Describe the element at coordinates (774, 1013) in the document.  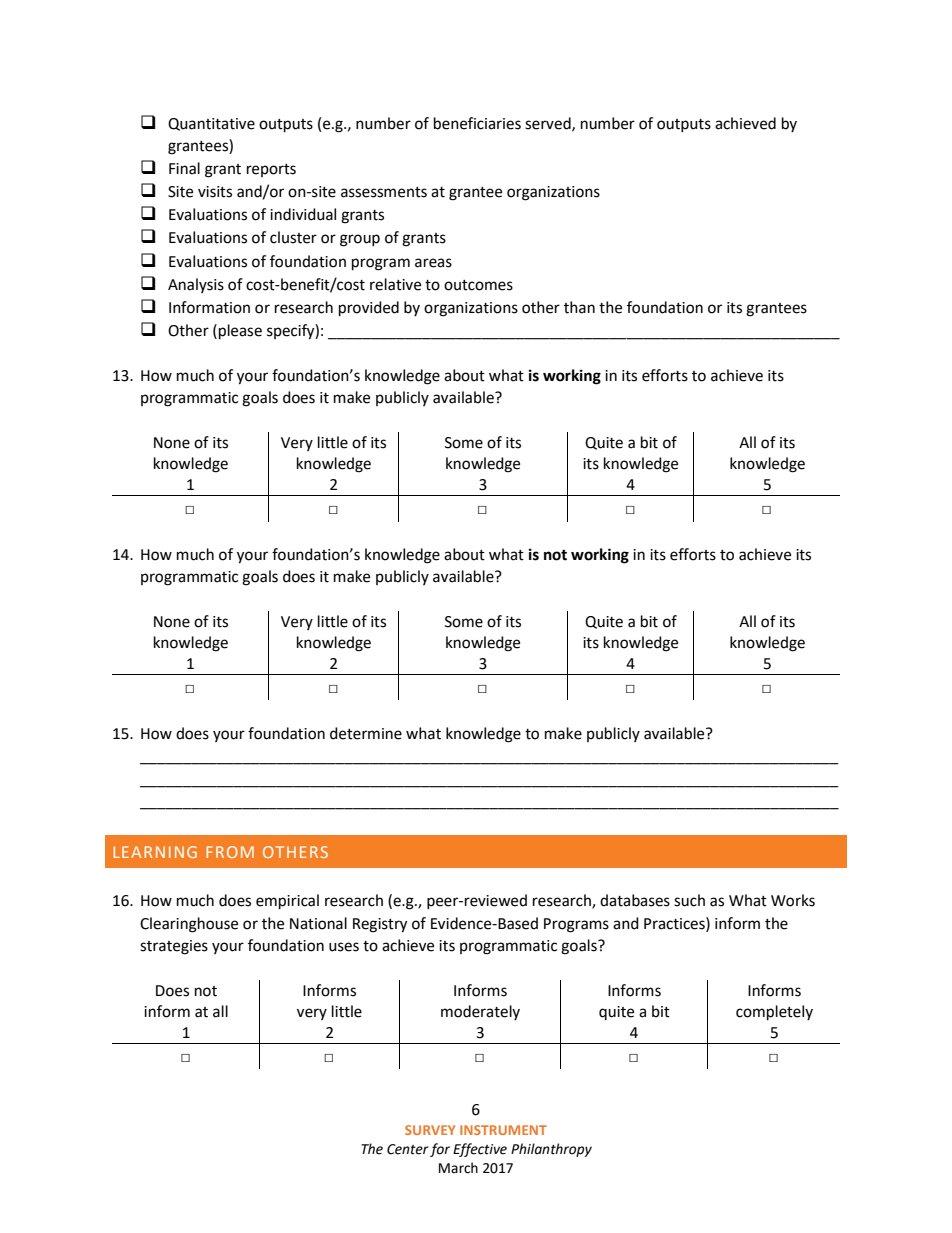
I see `completely` at that location.
